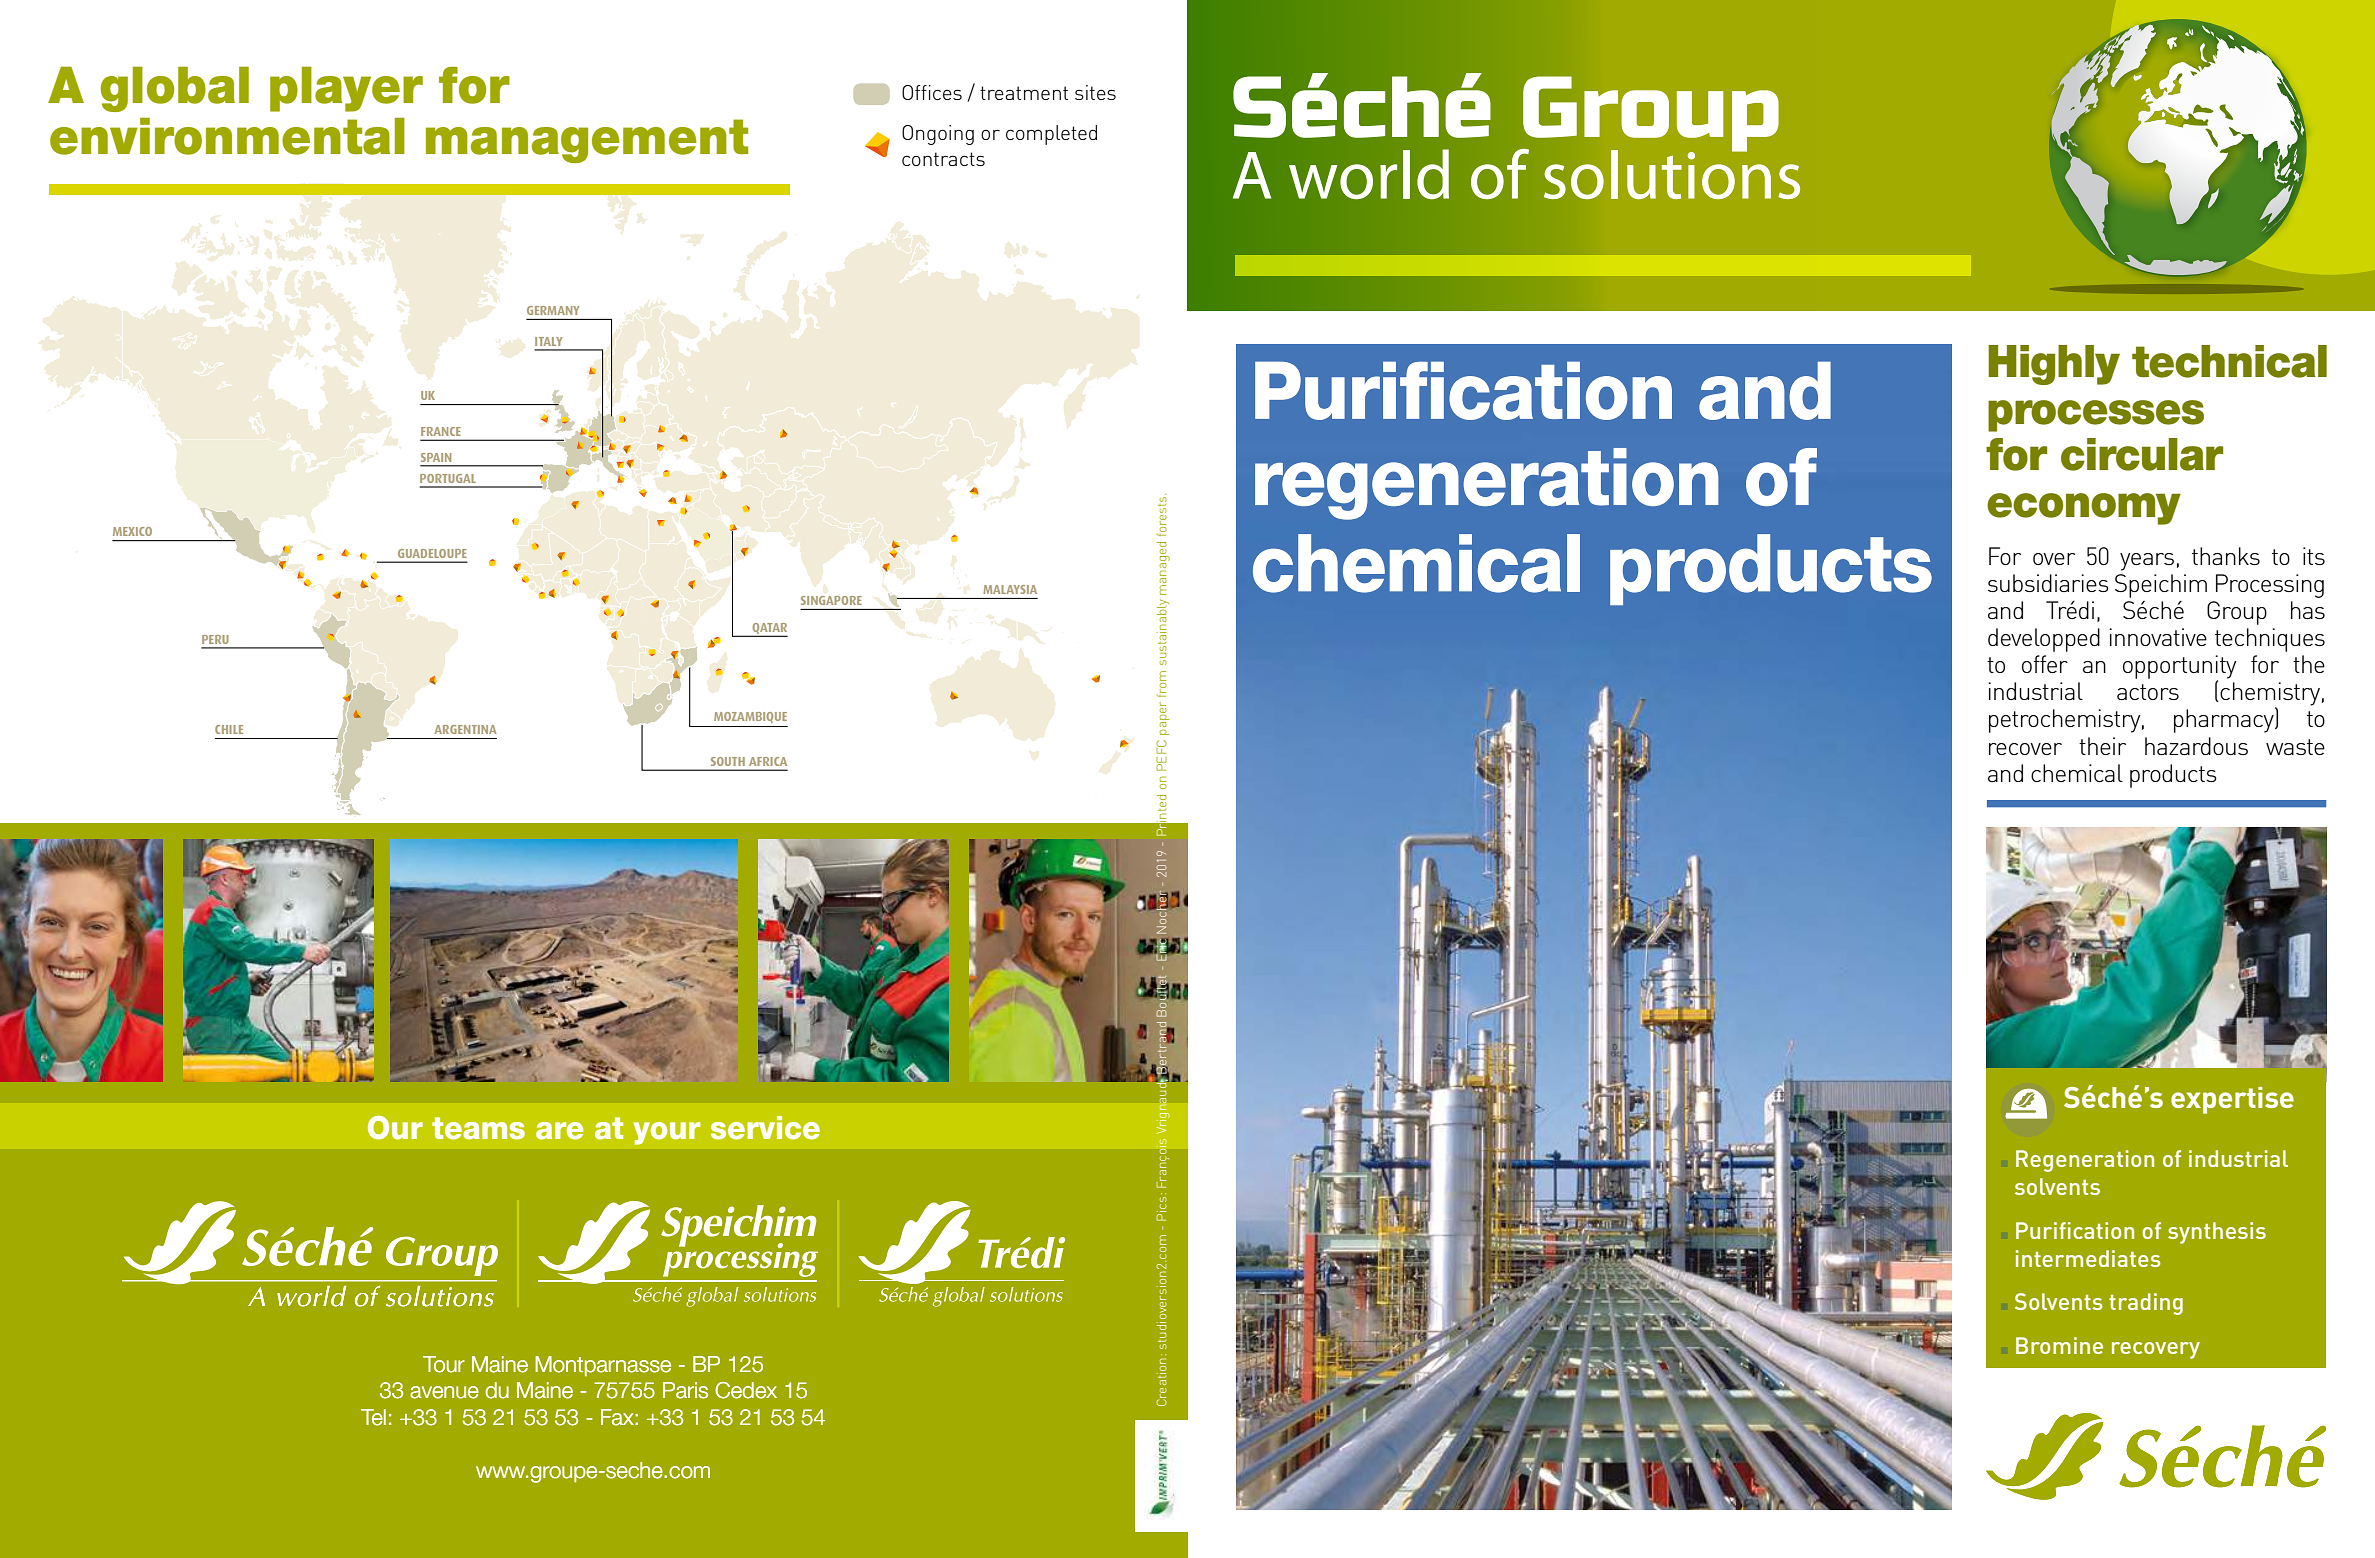  What do you see at coordinates (768, 761) in the screenshot?
I see `AFRICA` at bounding box center [768, 761].
